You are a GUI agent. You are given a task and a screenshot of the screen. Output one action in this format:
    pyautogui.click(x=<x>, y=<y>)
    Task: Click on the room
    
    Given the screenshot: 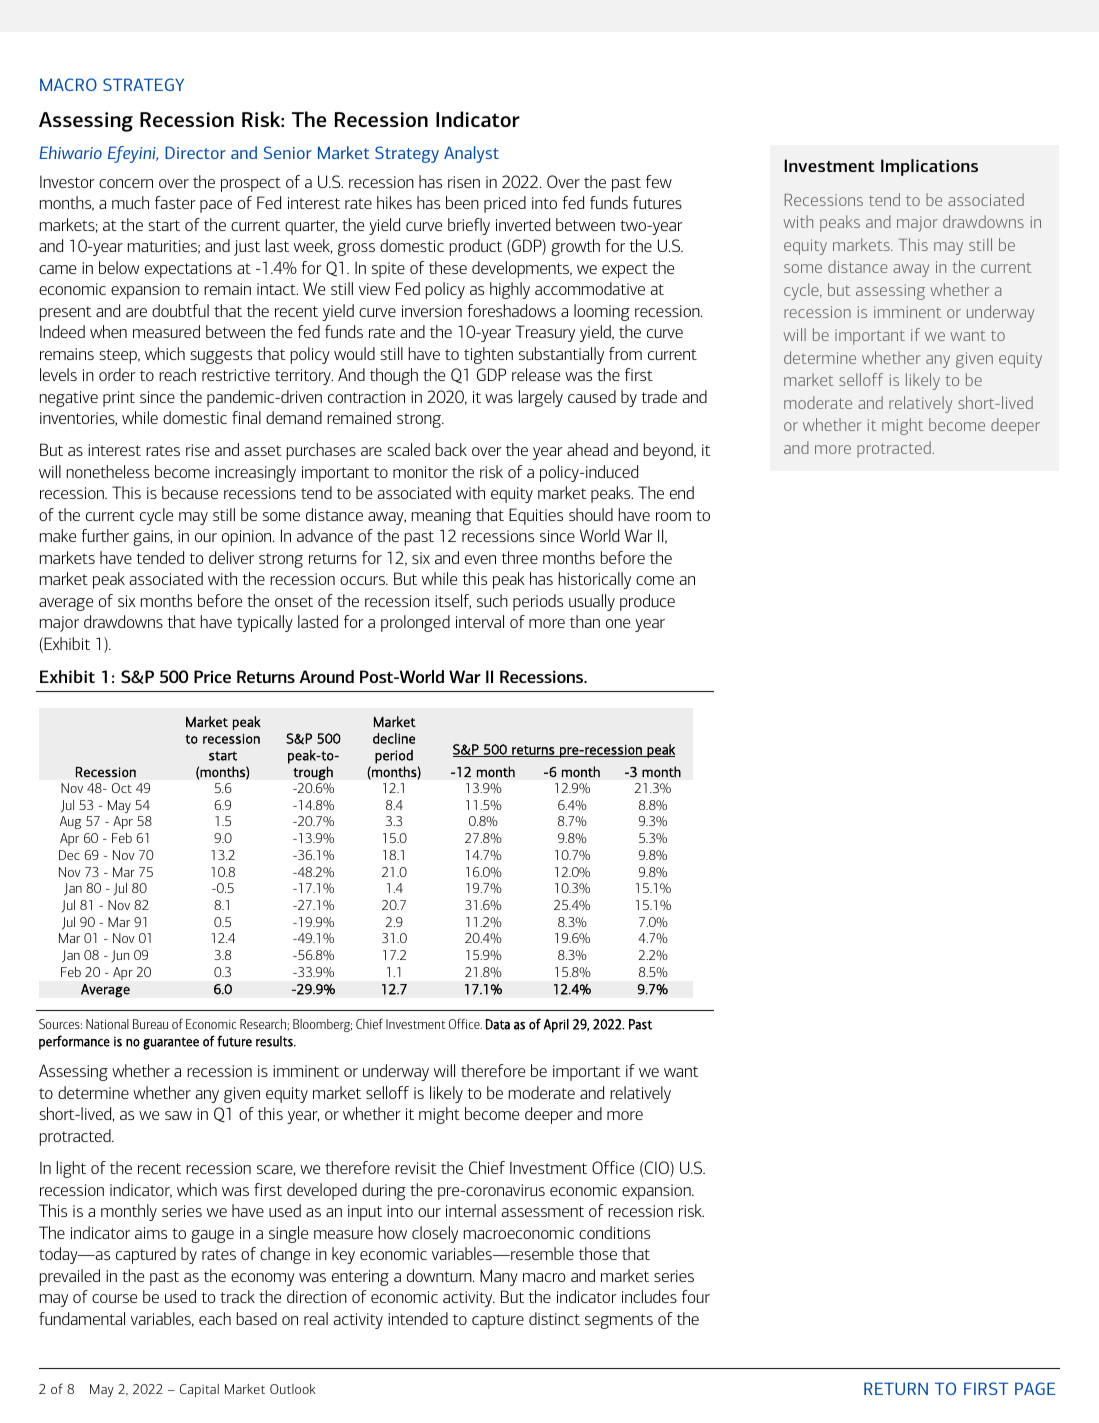 What is the action you would take?
    pyautogui.click(x=673, y=516)
